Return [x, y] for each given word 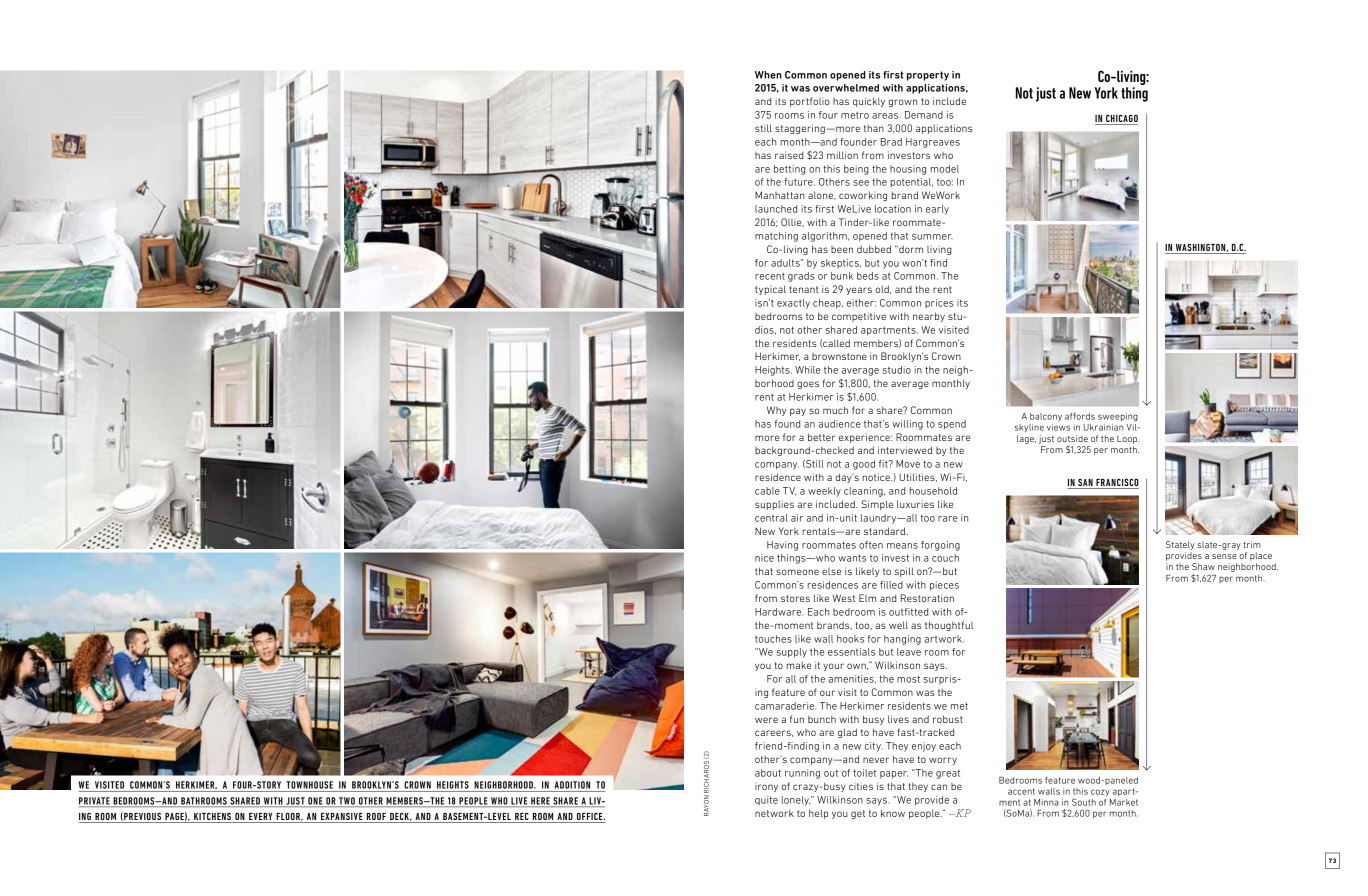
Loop [1128, 439]
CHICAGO [1121, 120]
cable [767, 491]
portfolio [810, 102]
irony [766, 788]
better [821, 437]
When [768, 75]
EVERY [260, 816]
